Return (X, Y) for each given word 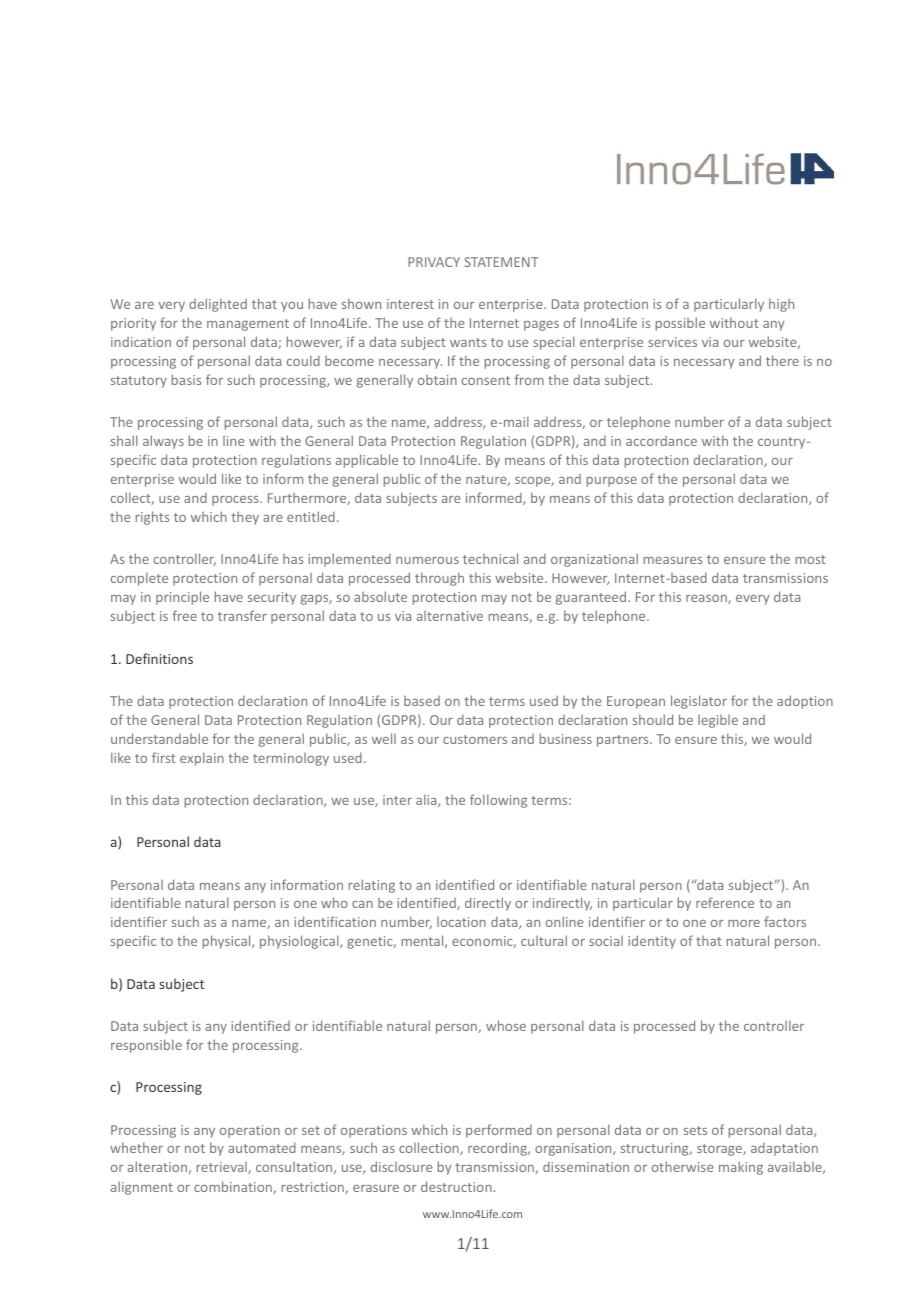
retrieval (223, 1168)
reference (725, 902)
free (184, 615)
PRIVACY (434, 262)
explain (202, 759)
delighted (218, 305)
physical (228, 942)
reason (707, 599)
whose (506, 1025)
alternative (450, 616)
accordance (661, 441)
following (498, 801)
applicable (367, 461)
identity (652, 942)
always (163, 442)
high (781, 305)
